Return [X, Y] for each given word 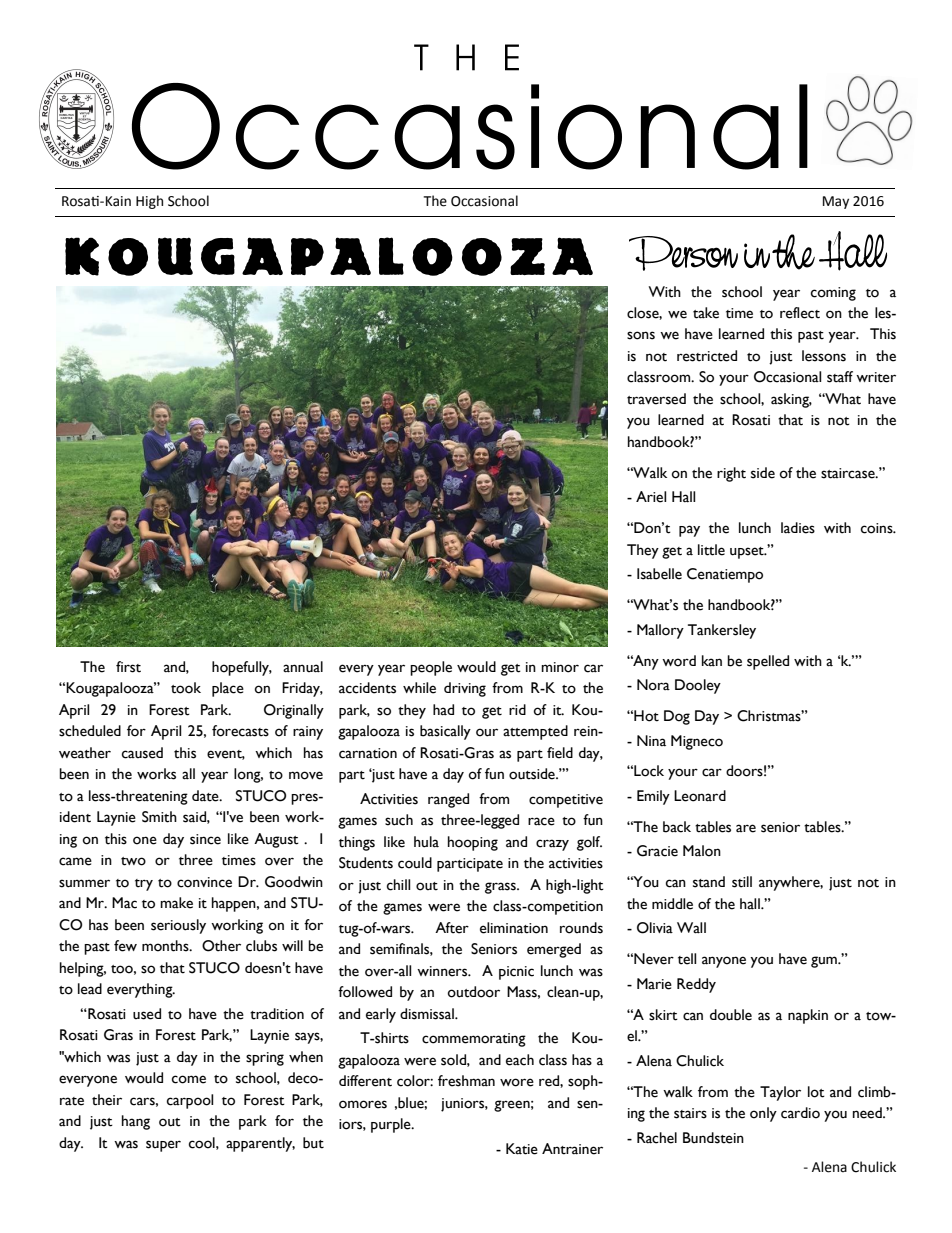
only [763, 1114]
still [742, 882]
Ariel [651, 497]
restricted [707, 356]
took [186, 688]
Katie [522, 1149]
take [706, 313]
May [836, 202]
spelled [768, 662]
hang [136, 1122]
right [731, 474]
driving [465, 689]
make [176, 903]
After [452, 928]
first [128, 667]
